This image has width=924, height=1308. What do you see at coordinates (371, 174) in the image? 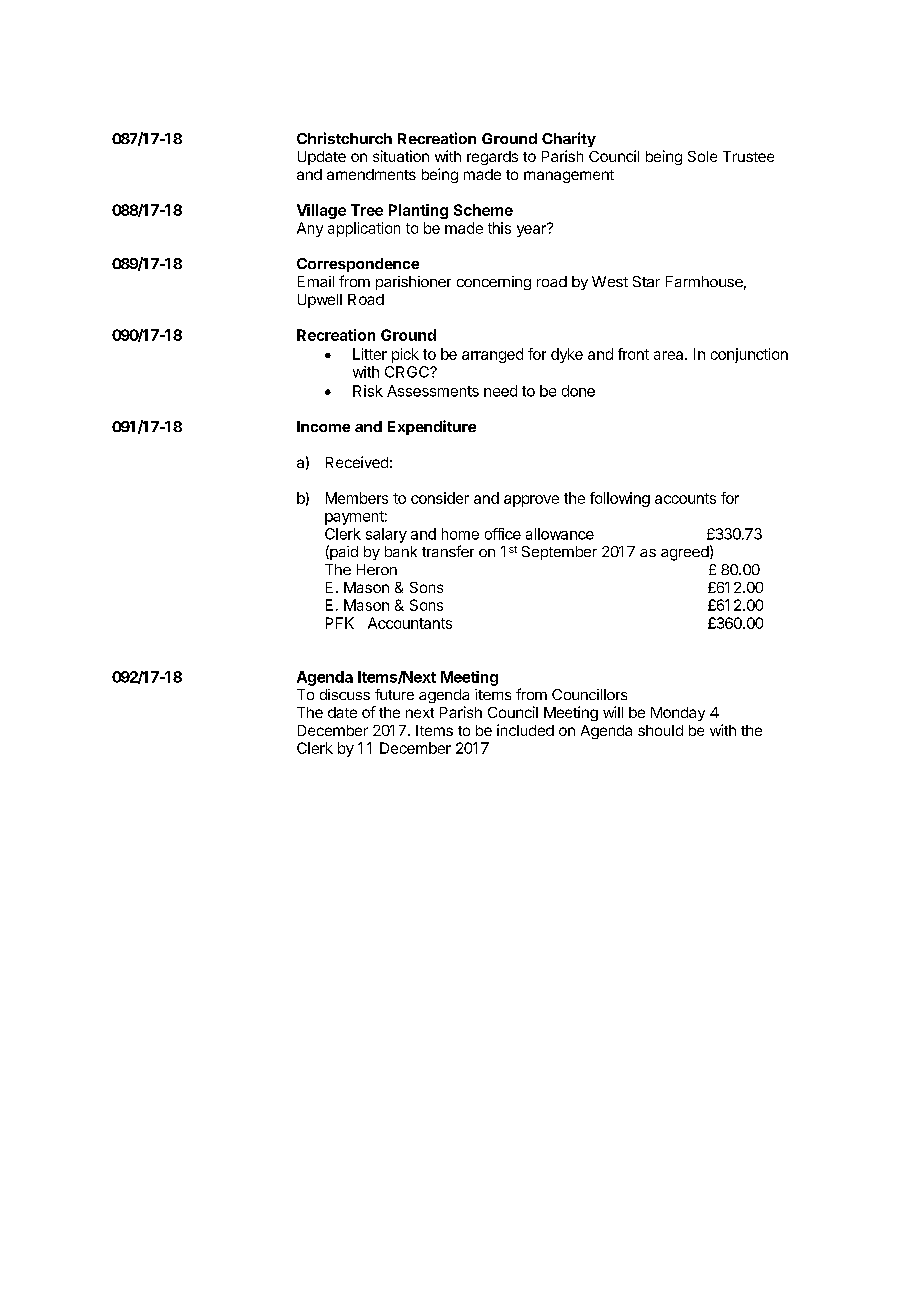
I see `amendments` at bounding box center [371, 174].
